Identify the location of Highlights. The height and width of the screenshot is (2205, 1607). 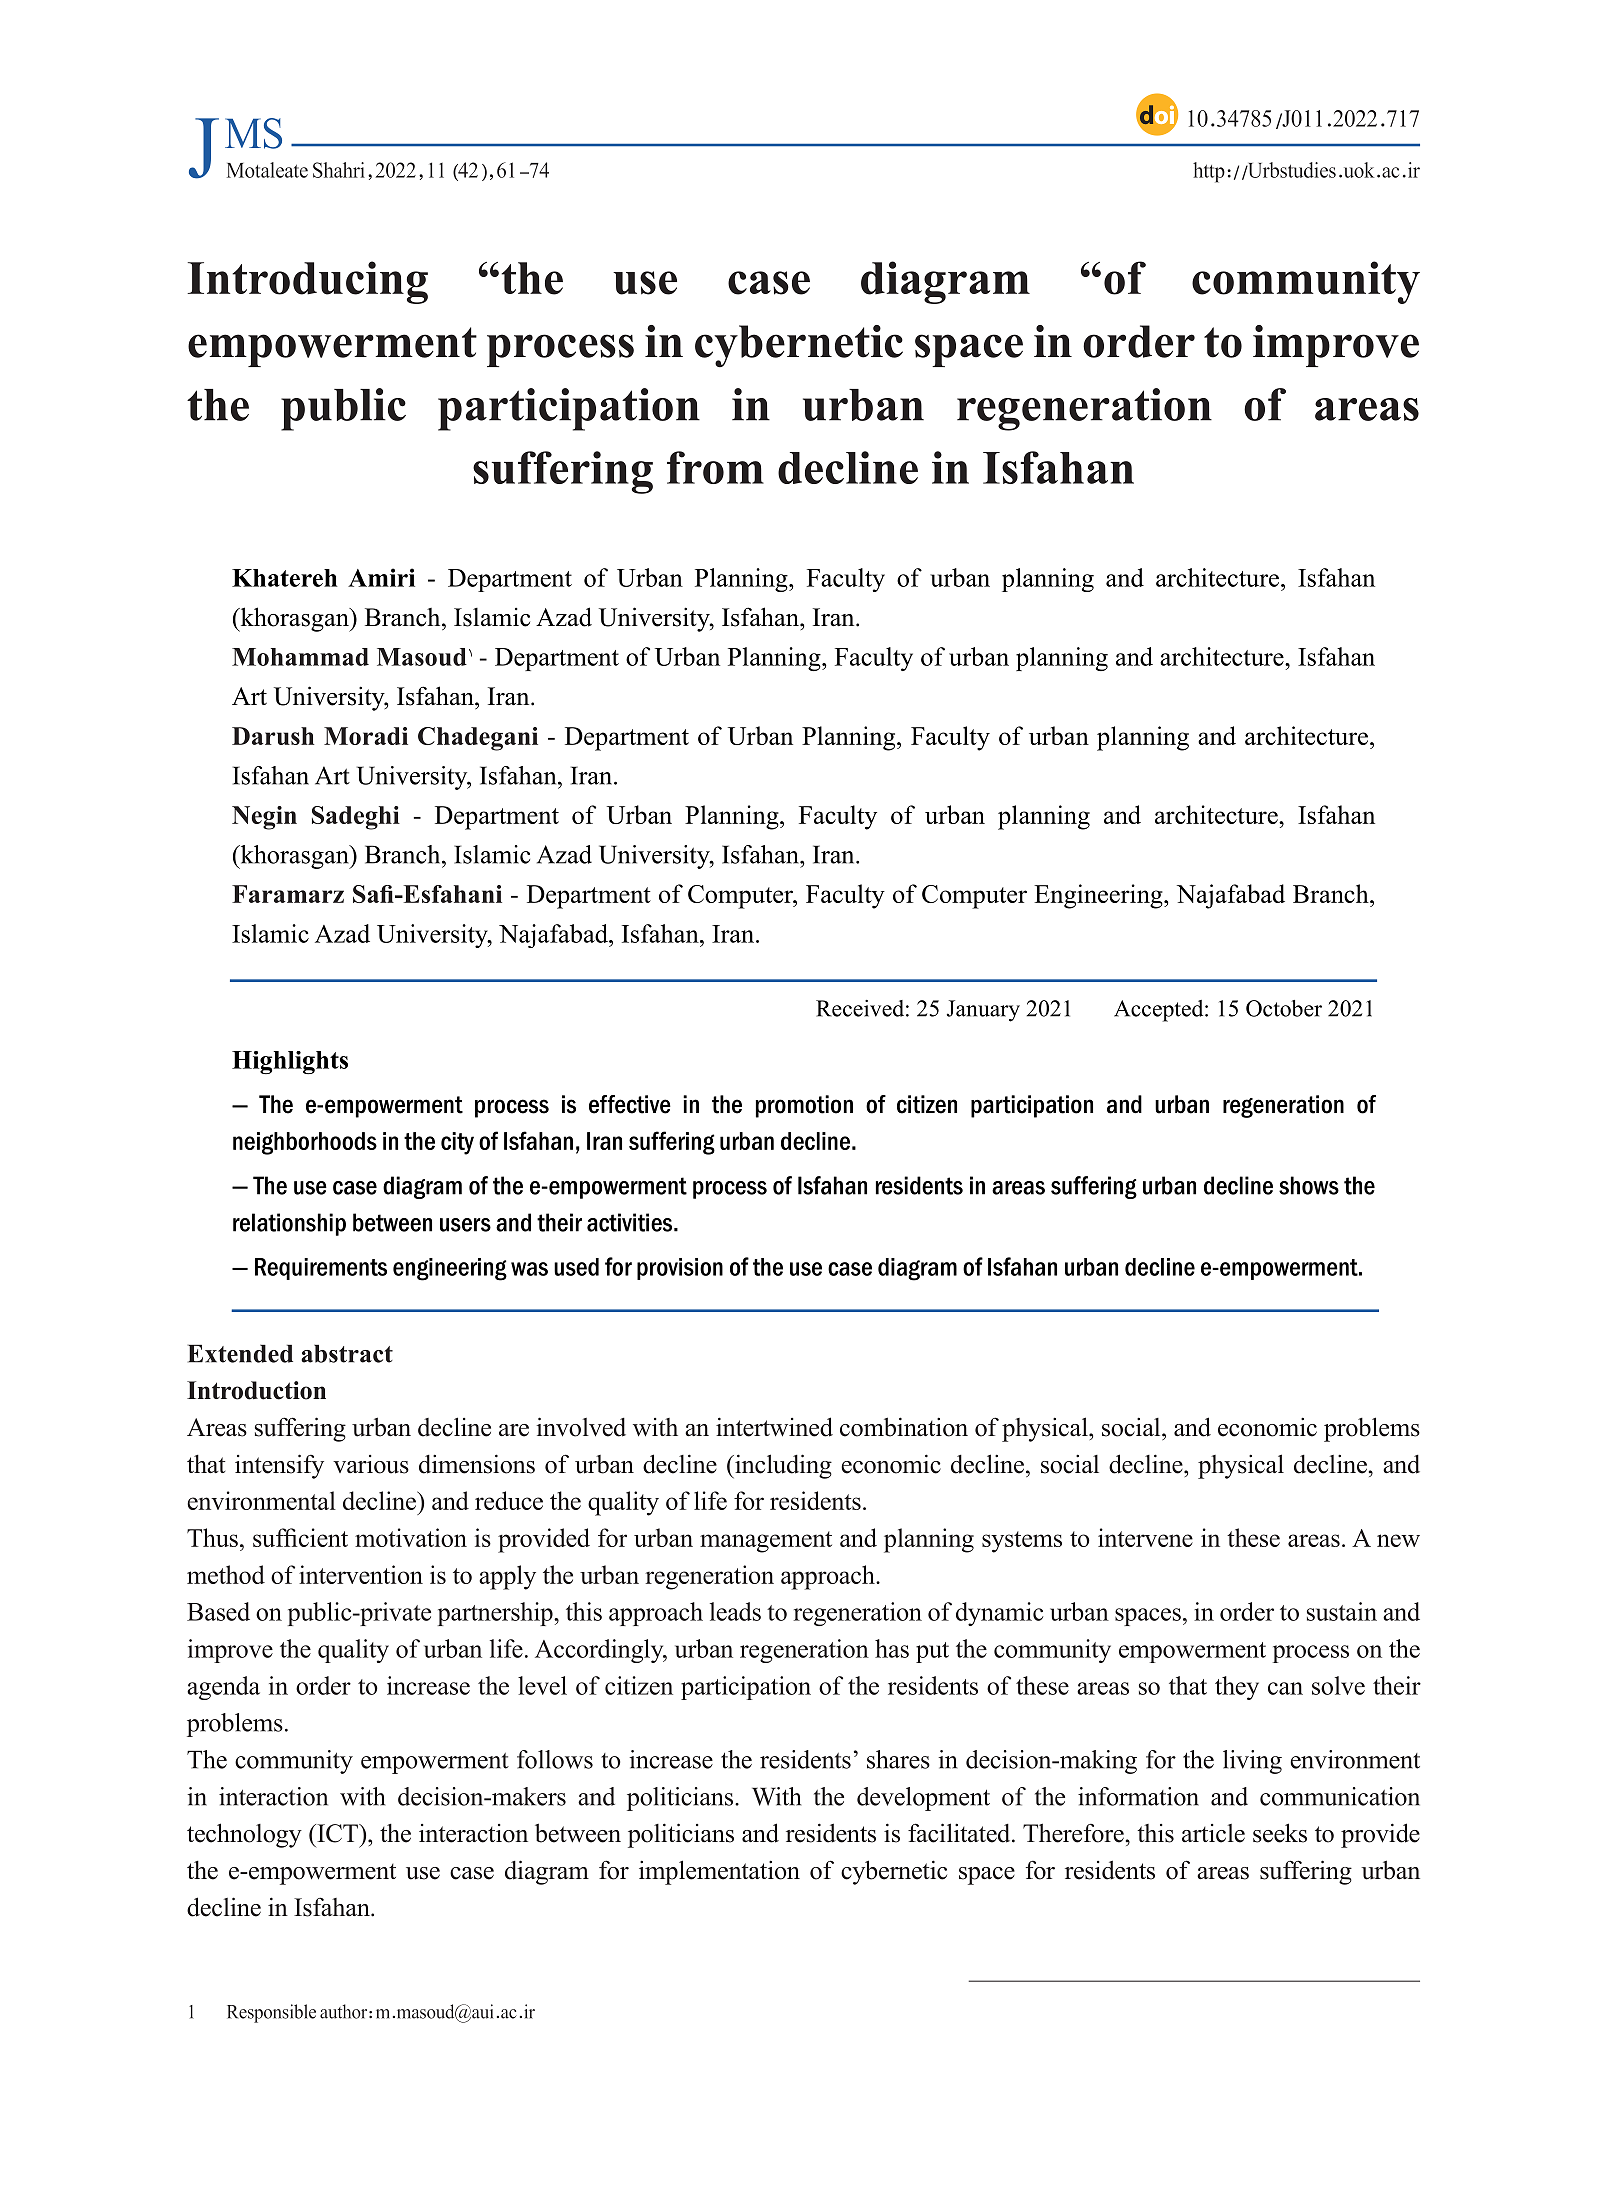
(290, 1062).
